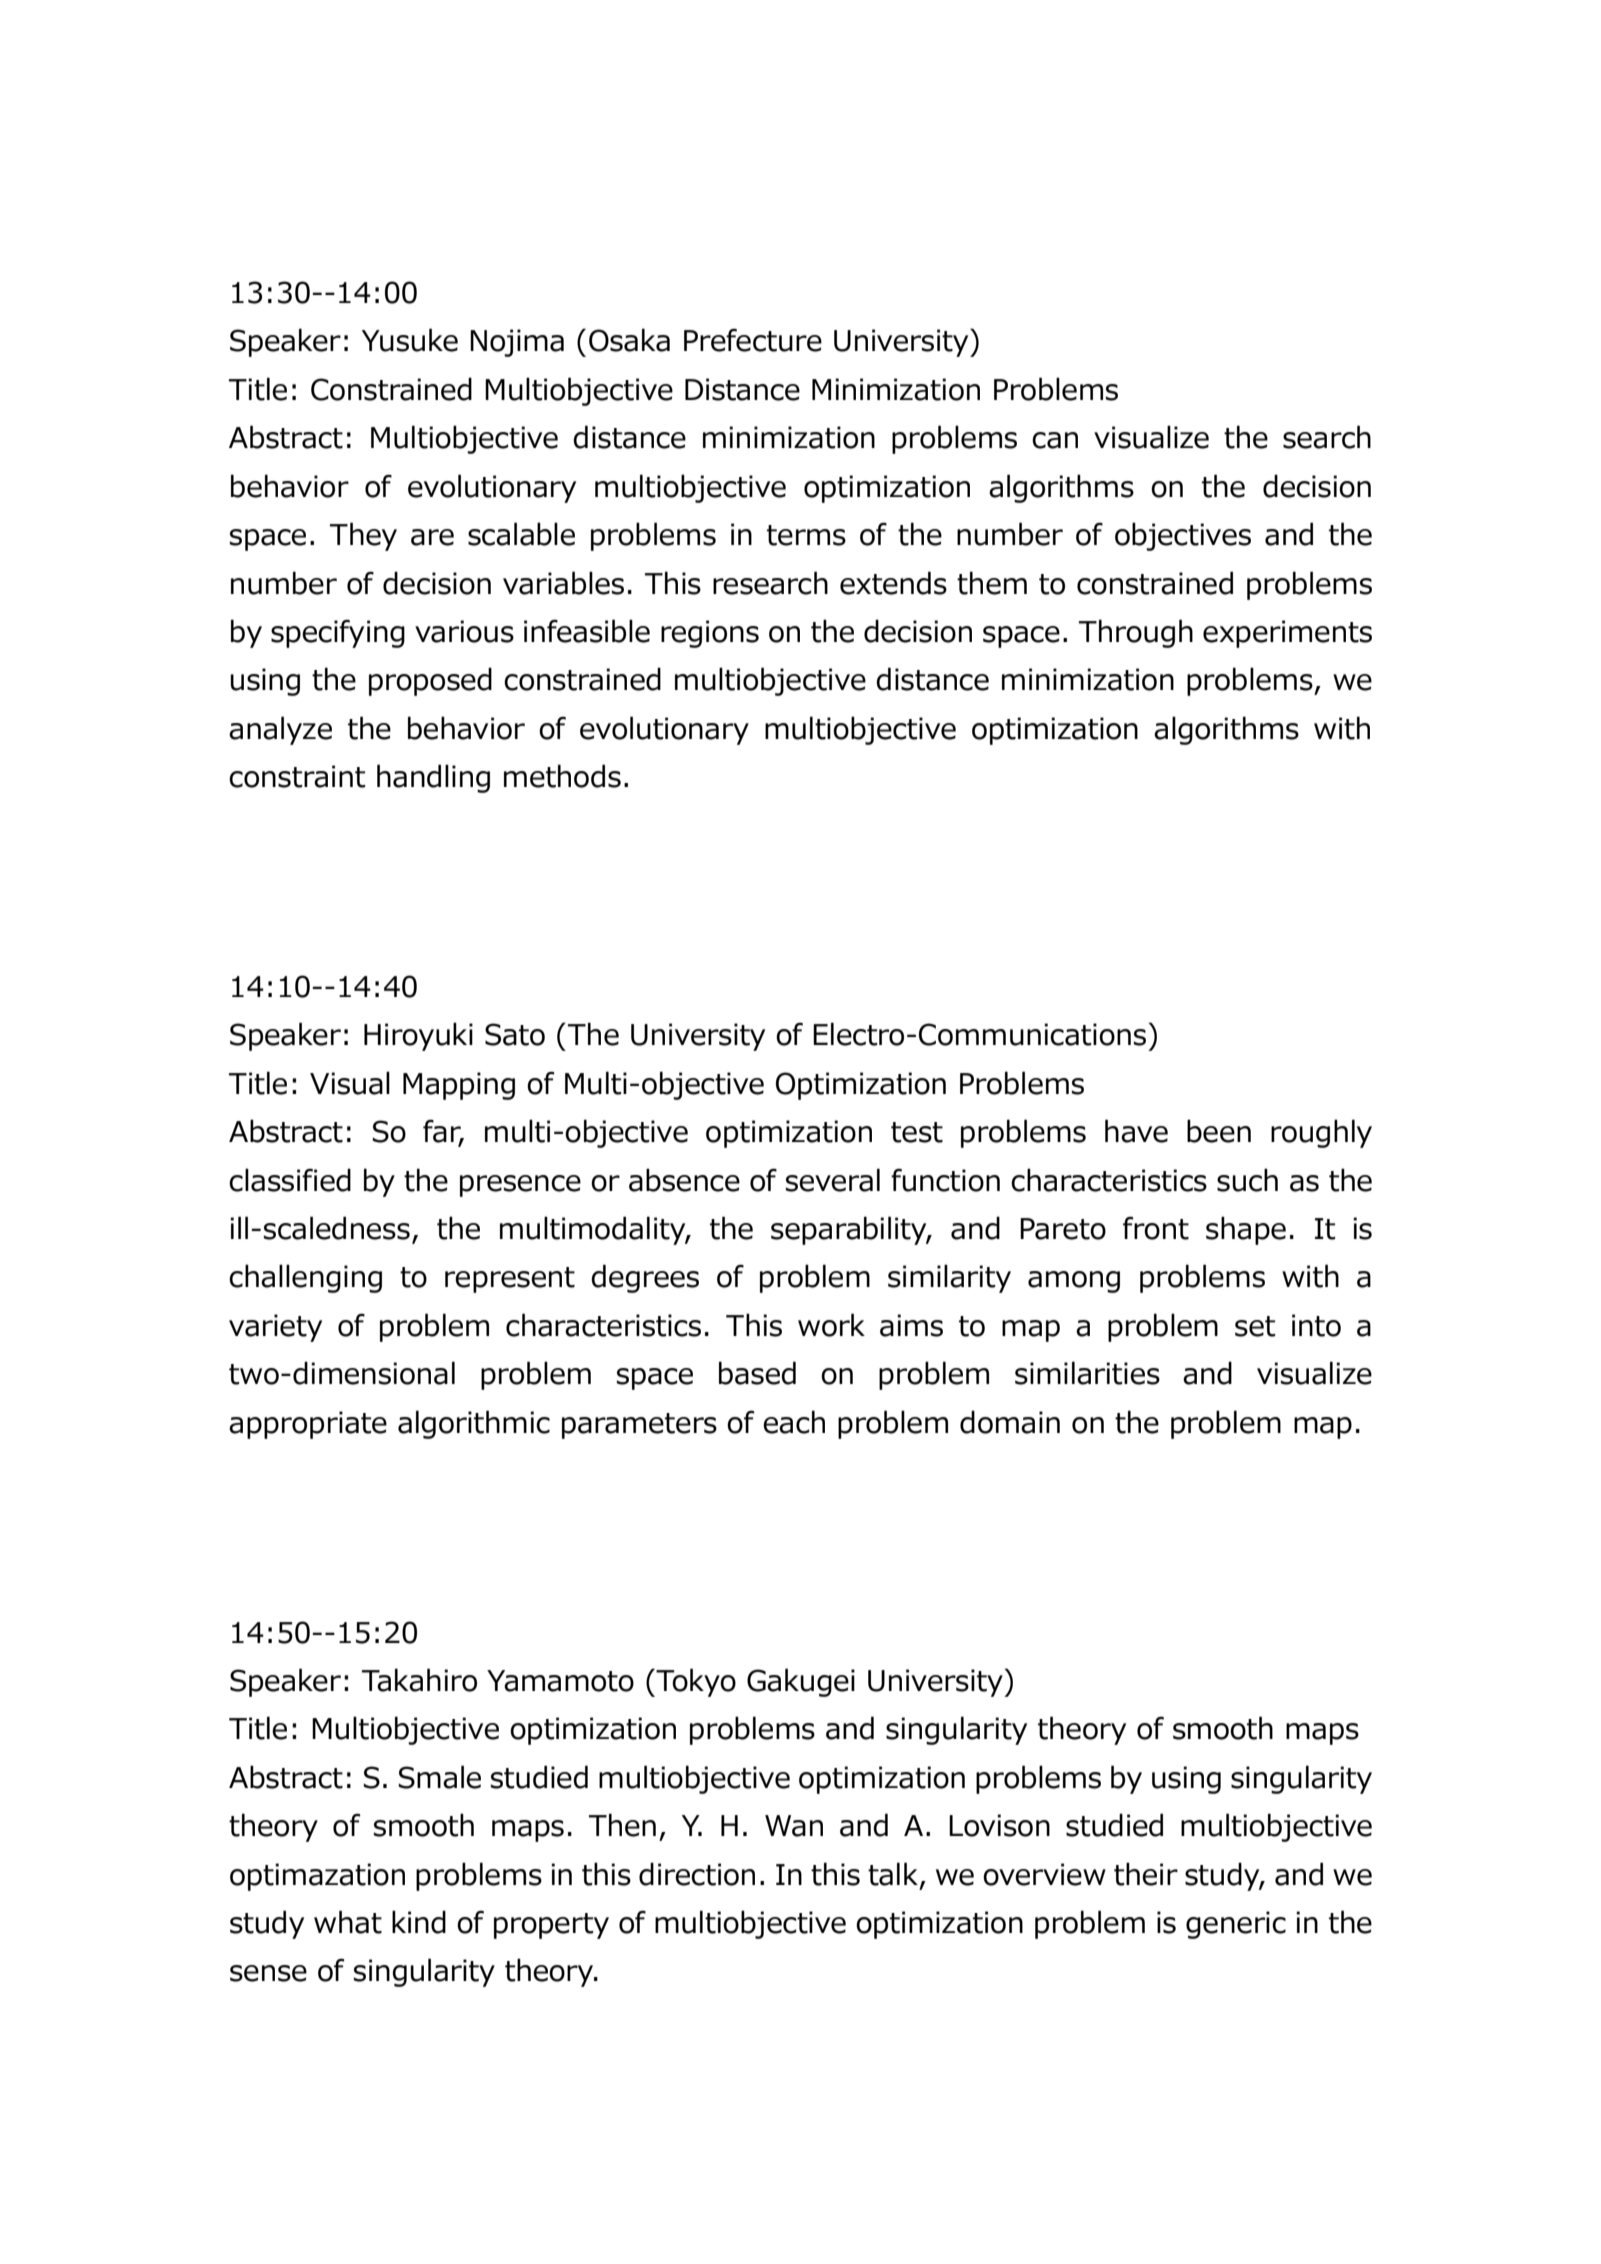 The image size is (1601, 2264). What do you see at coordinates (697, 1874) in the screenshot?
I see `direction` at bounding box center [697, 1874].
